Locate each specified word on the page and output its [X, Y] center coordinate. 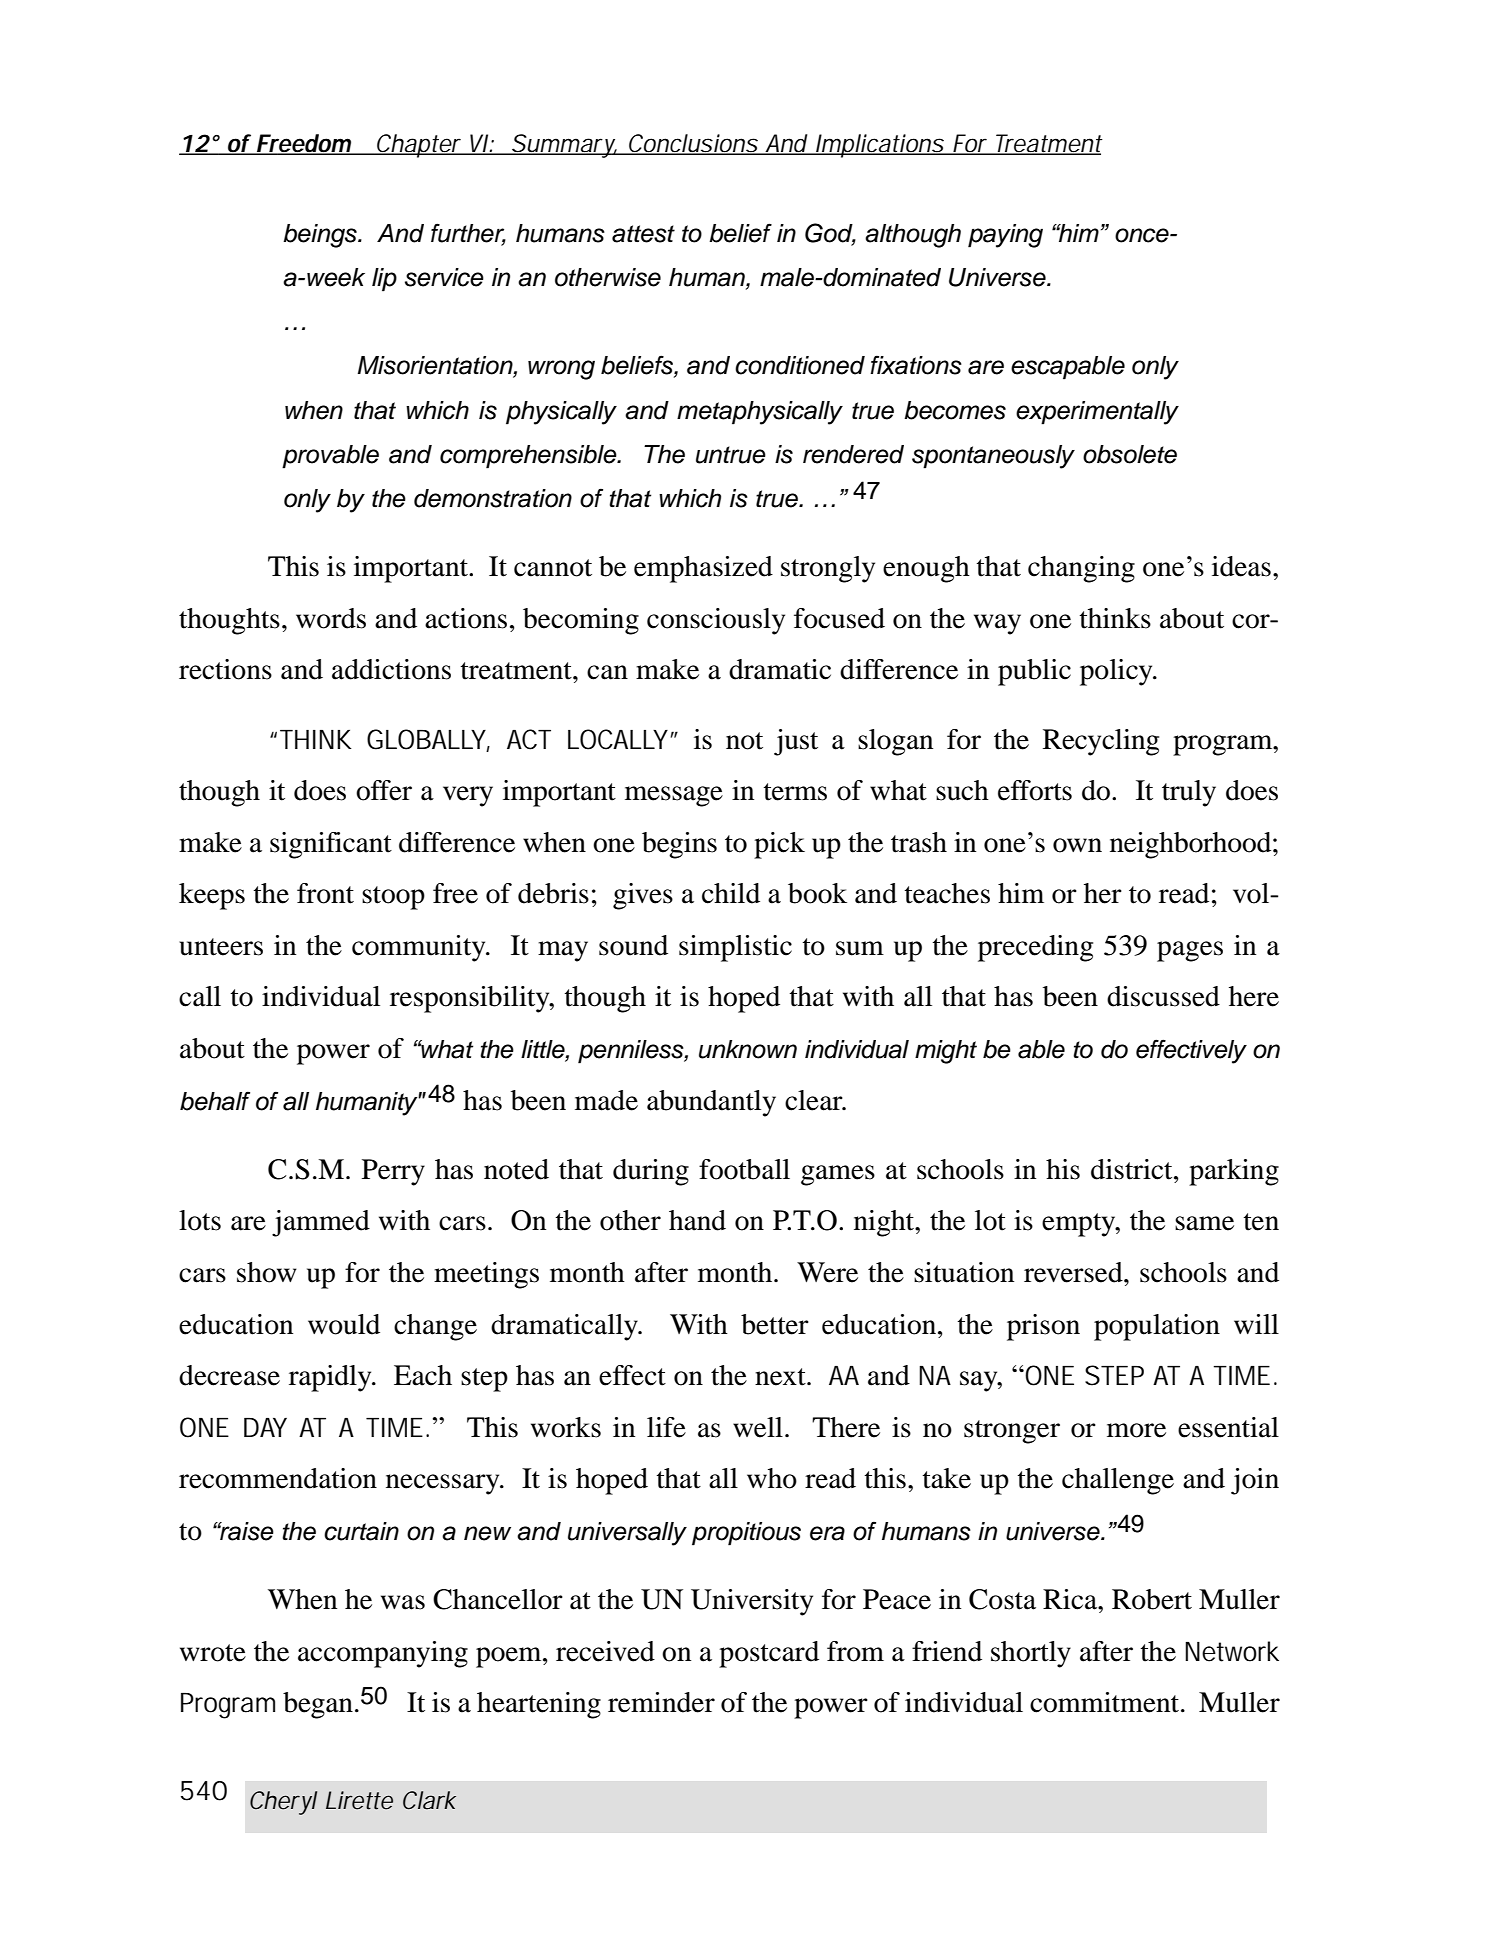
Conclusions [692, 144]
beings [321, 236]
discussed [1163, 996]
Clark [429, 1800]
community [420, 948]
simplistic [735, 948]
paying [1005, 236]
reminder [661, 1702]
